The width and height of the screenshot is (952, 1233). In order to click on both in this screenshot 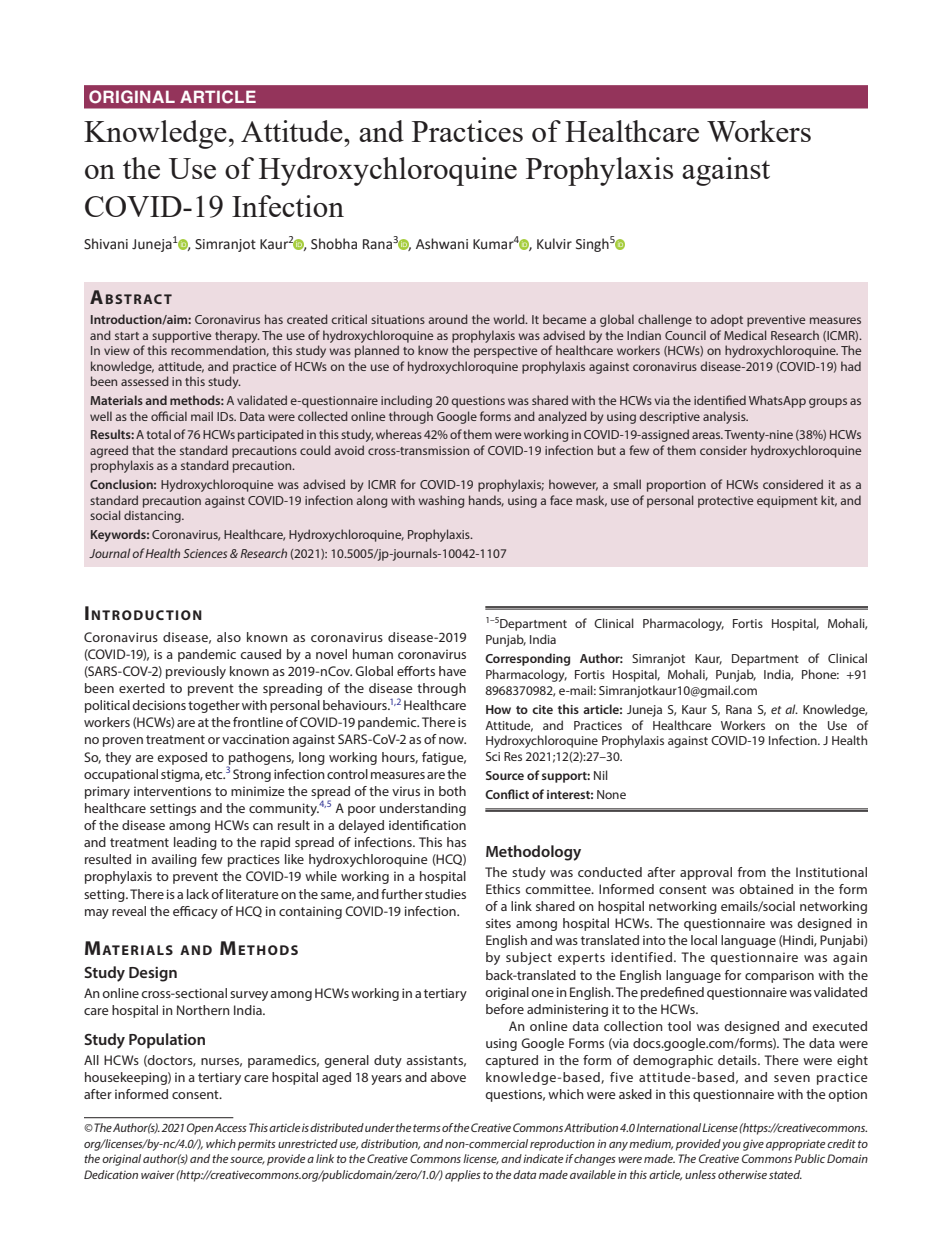, I will do `click(452, 791)`.
